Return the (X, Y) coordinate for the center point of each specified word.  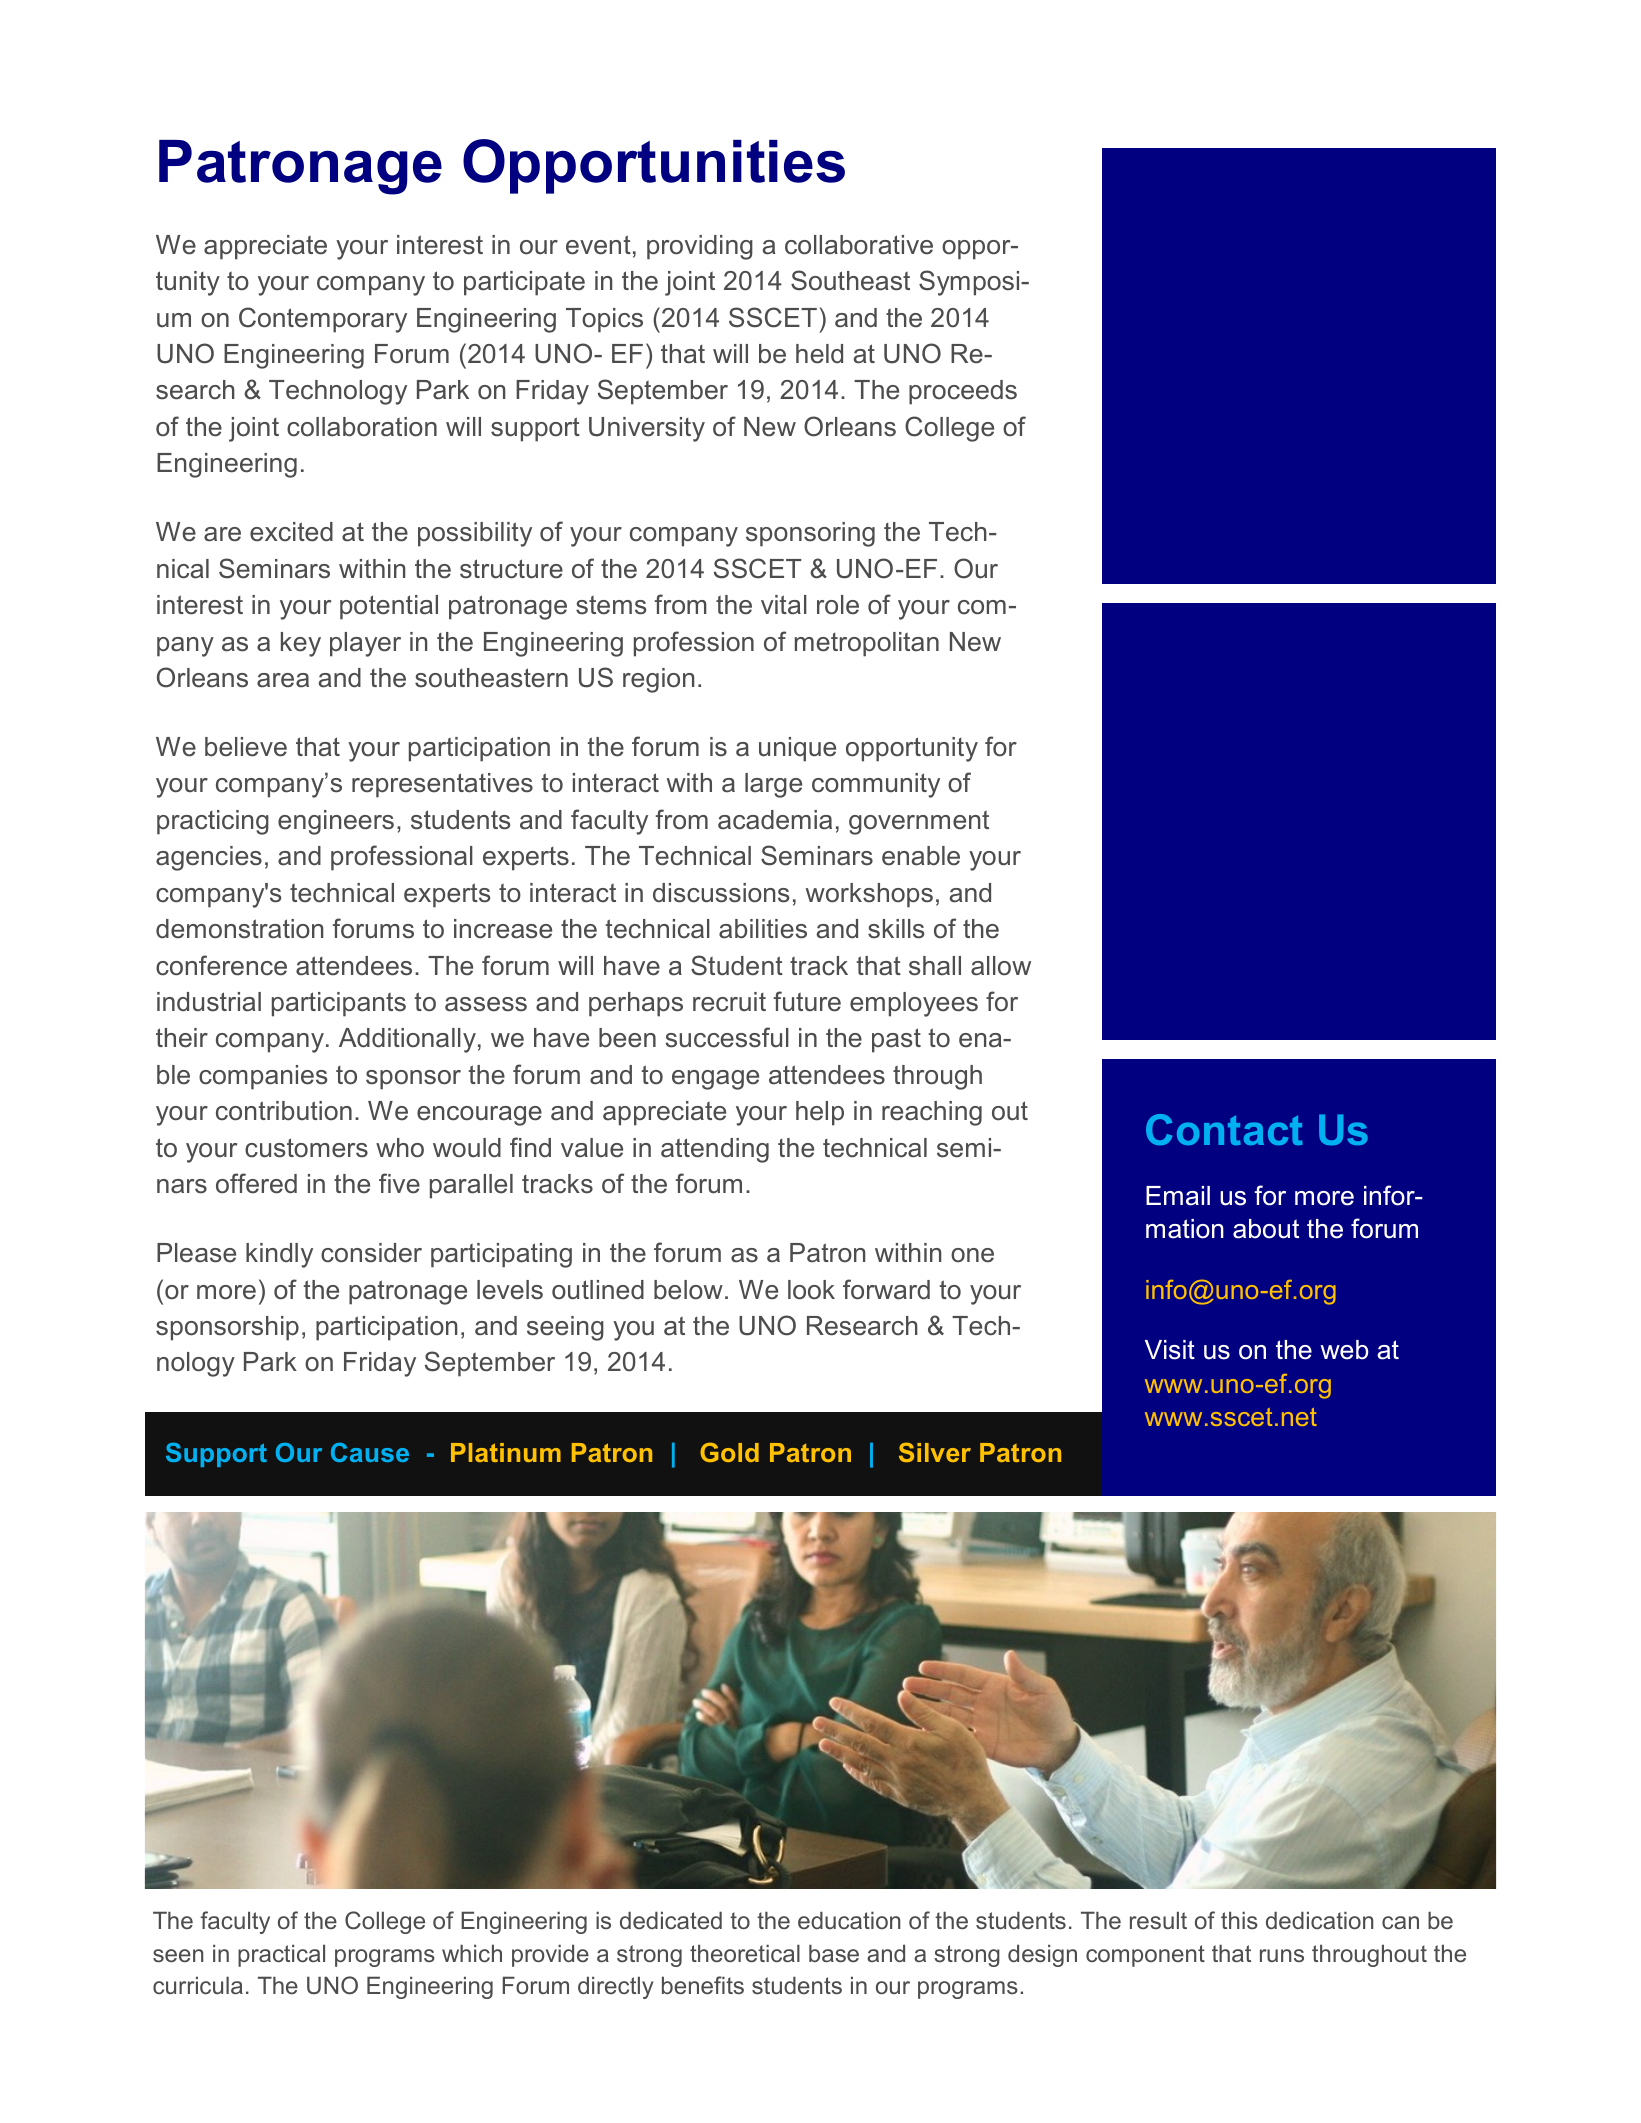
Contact (1224, 1130)
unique (797, 749)
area (283, 680)
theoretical (745, 1953)
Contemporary (323, 320)
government (919, 823)
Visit (1170, 1350)
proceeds (963, 392)
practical (281, 1955)
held (819, 354)
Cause (370, 1452)
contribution (284, 1111)
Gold (729, 1452)
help (820, 1113)
